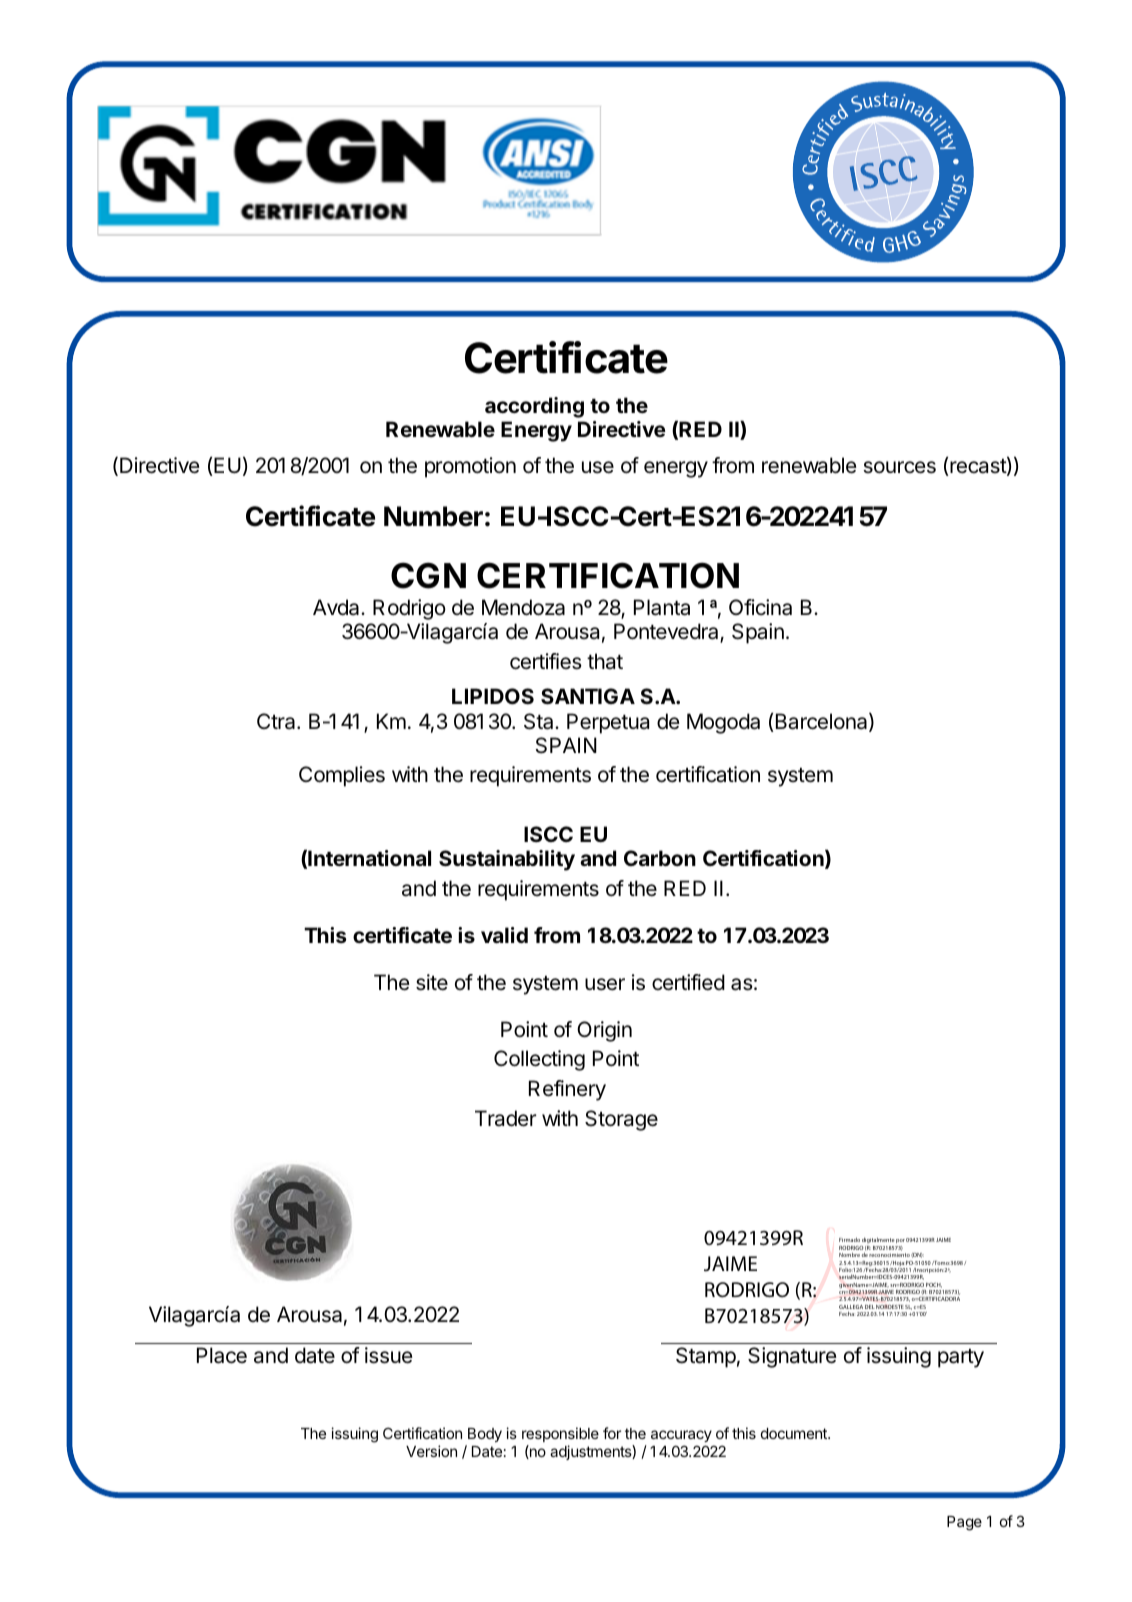 This page has height=1602, width=1132. What do you see at coordinates (899, 467) in the page?
I see `sources` at bounding box center [899, 467].
